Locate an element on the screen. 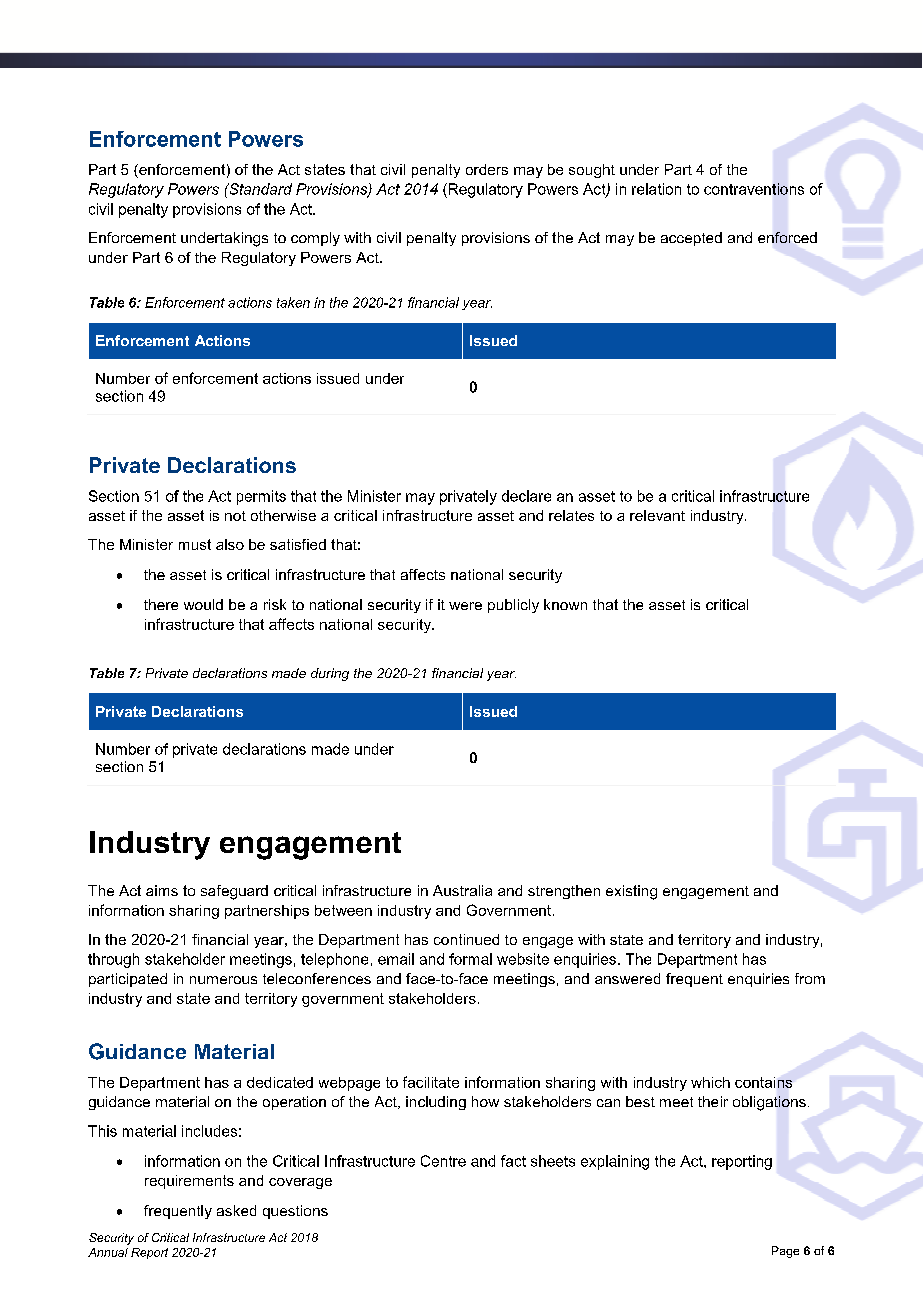  requirements is located at coordinates (189, 1182).
